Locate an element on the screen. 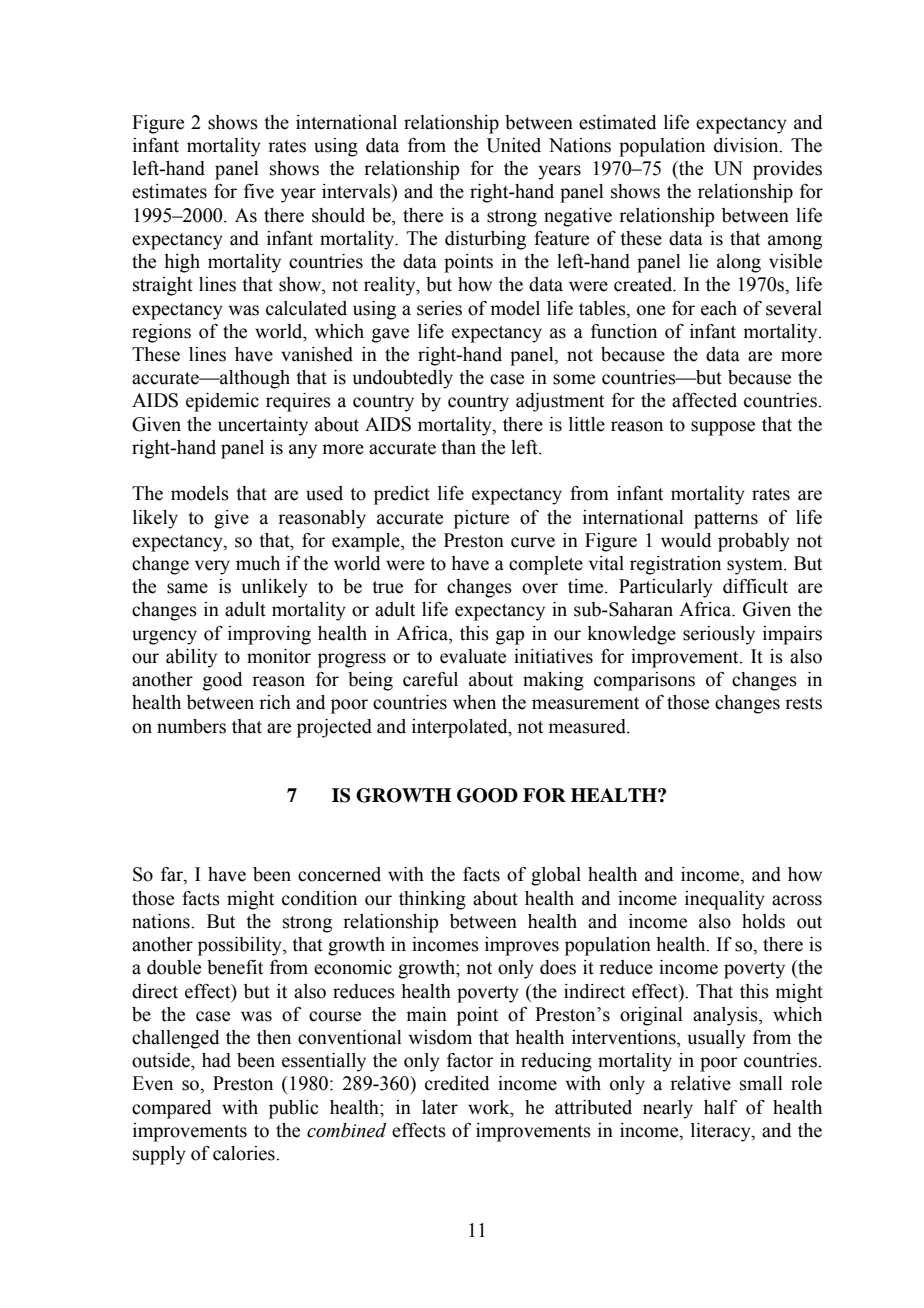 This screenshot has height=1308, width=924. division is located at coordinates (747, 145).
